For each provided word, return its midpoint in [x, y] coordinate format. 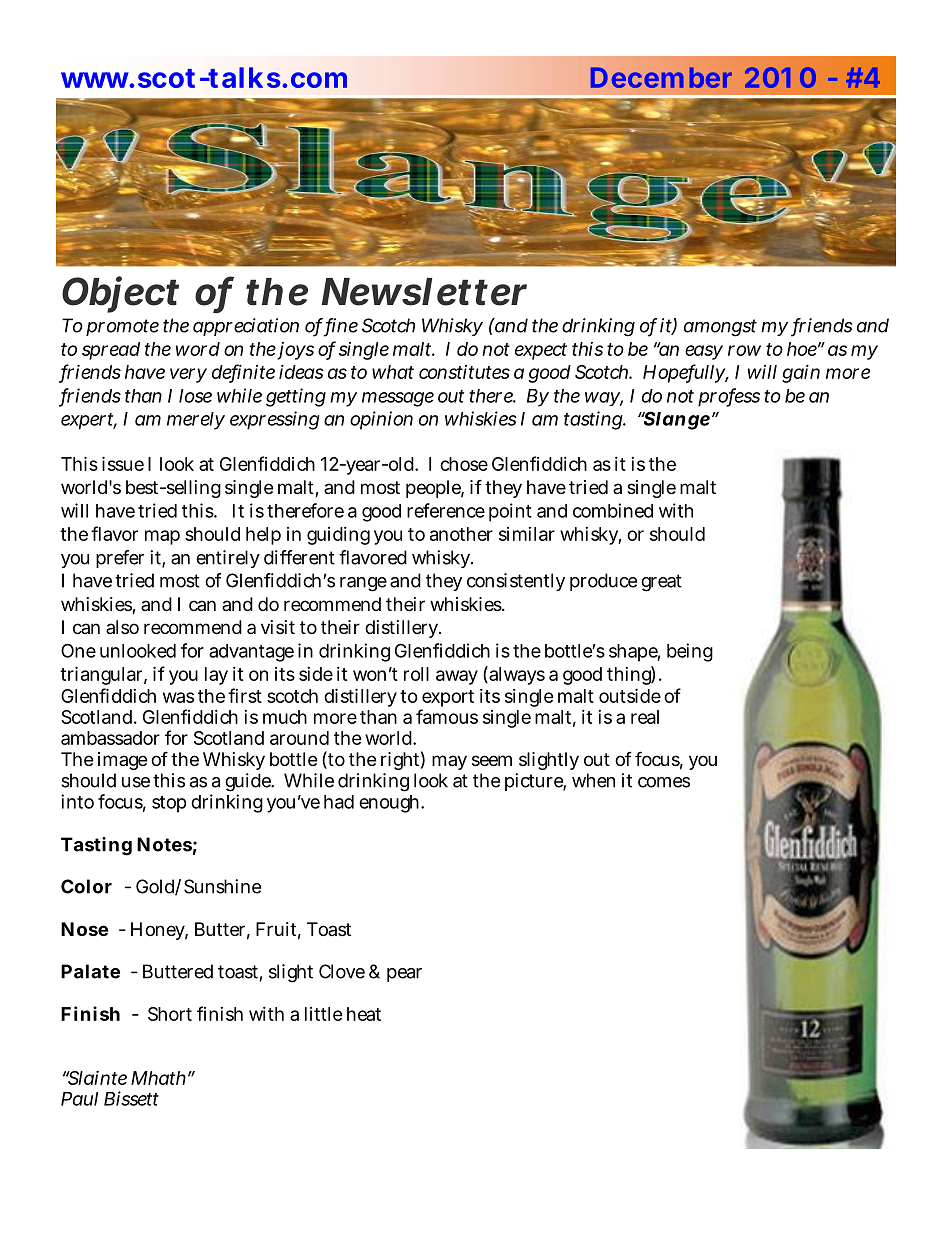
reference [446, 510]
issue [123, 463]
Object [120, 294]
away [457, 677]
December [661, 77]
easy [704, 352]
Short [170, 1014]
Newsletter [424, 292]
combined [613, 510]
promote [122, 327]
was [178, 697]
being [690, 652]
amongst [720, 328]
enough [389, 804]
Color [86, 886]
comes [664, 782]
